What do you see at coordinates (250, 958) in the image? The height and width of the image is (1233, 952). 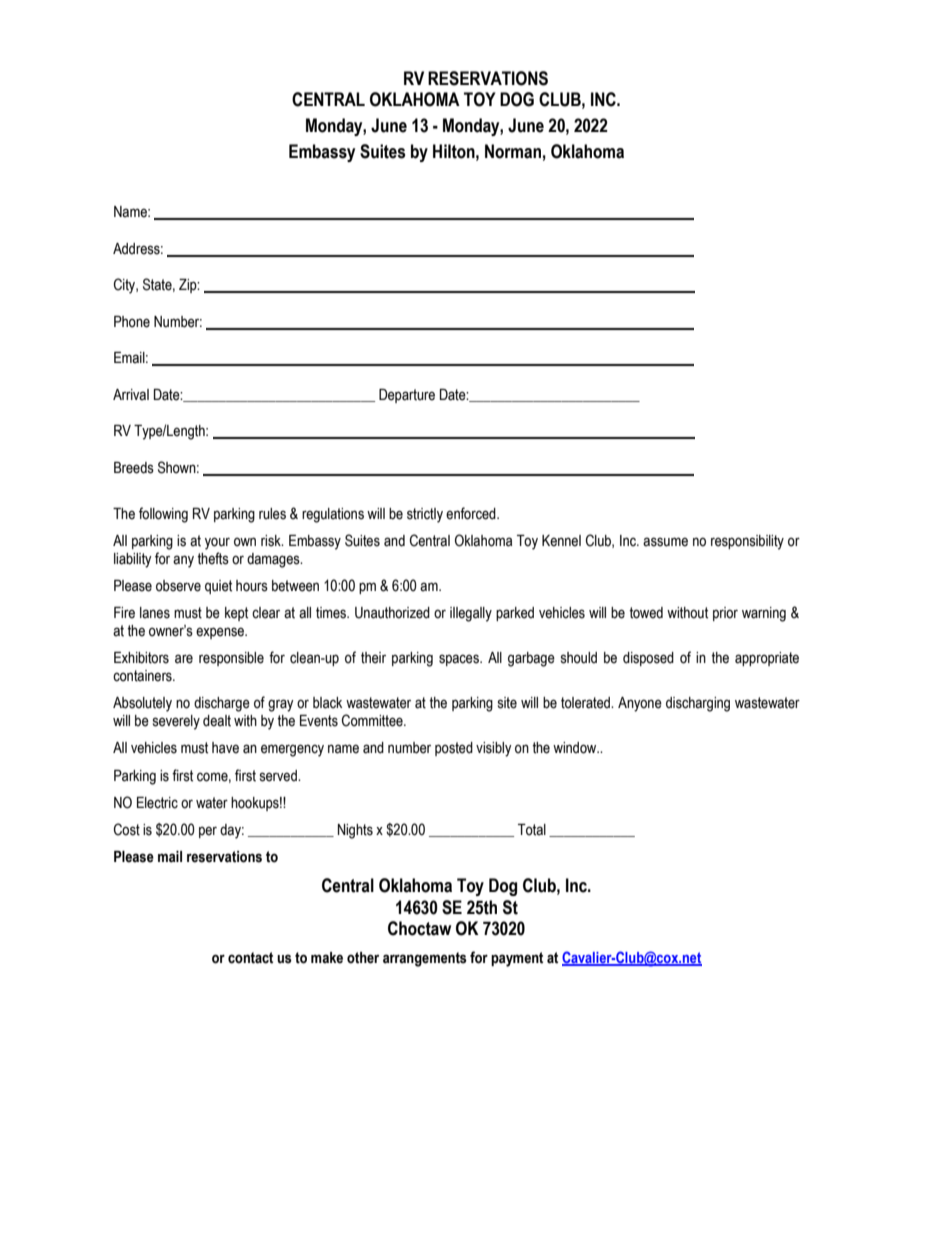 I see `contact` at bounding box center [250, 958].
